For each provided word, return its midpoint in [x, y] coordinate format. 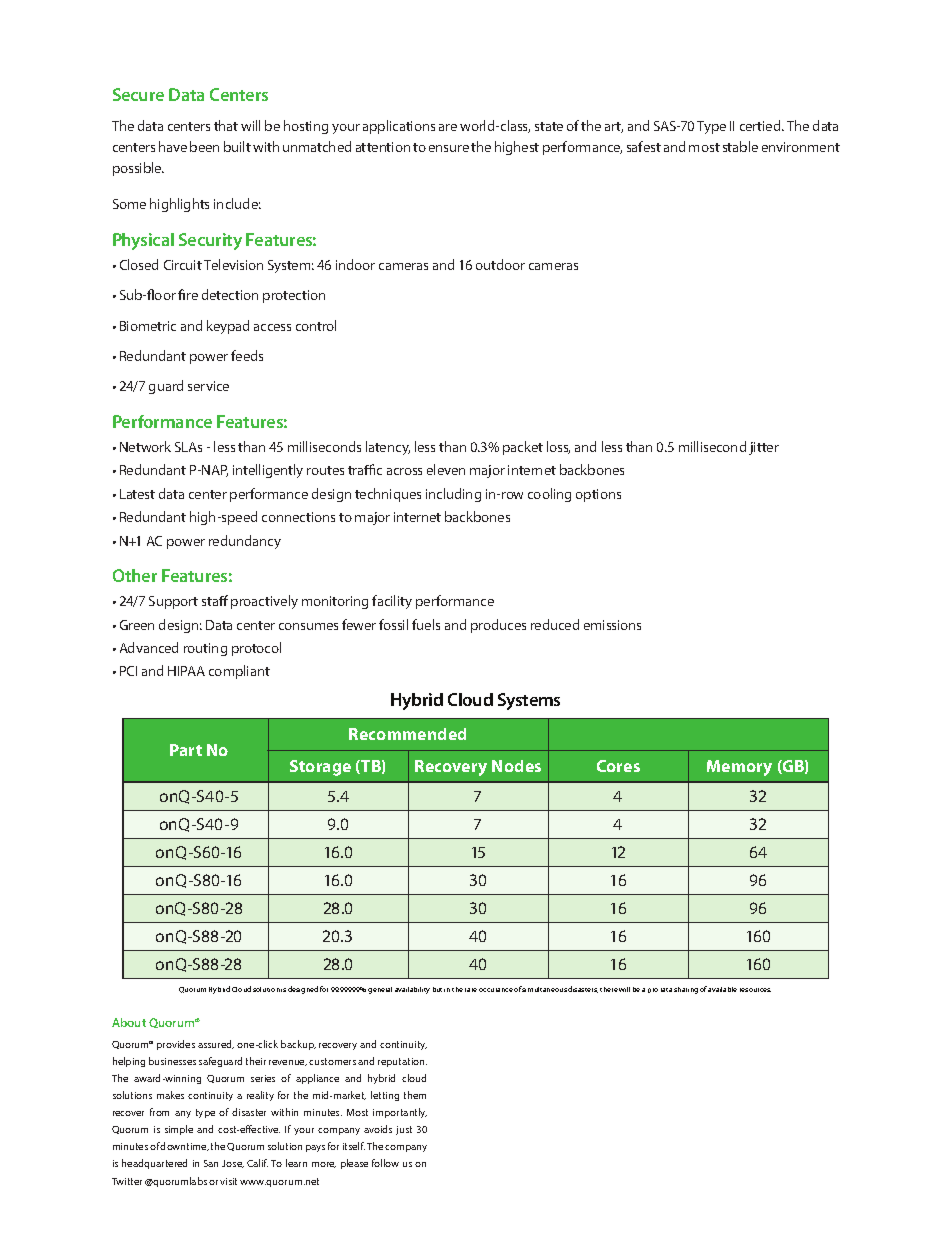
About [129, 1022]
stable [740, 146]
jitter [764, 448]
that [226, 125]
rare [471, 990]
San [211, 1163]
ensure [449, 148]
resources [755, 990]
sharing [686, 990]
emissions [612, 625]
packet [523, 448]
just [404, 1130]
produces [498, 626]
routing [205, 649]
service [208, 386]
